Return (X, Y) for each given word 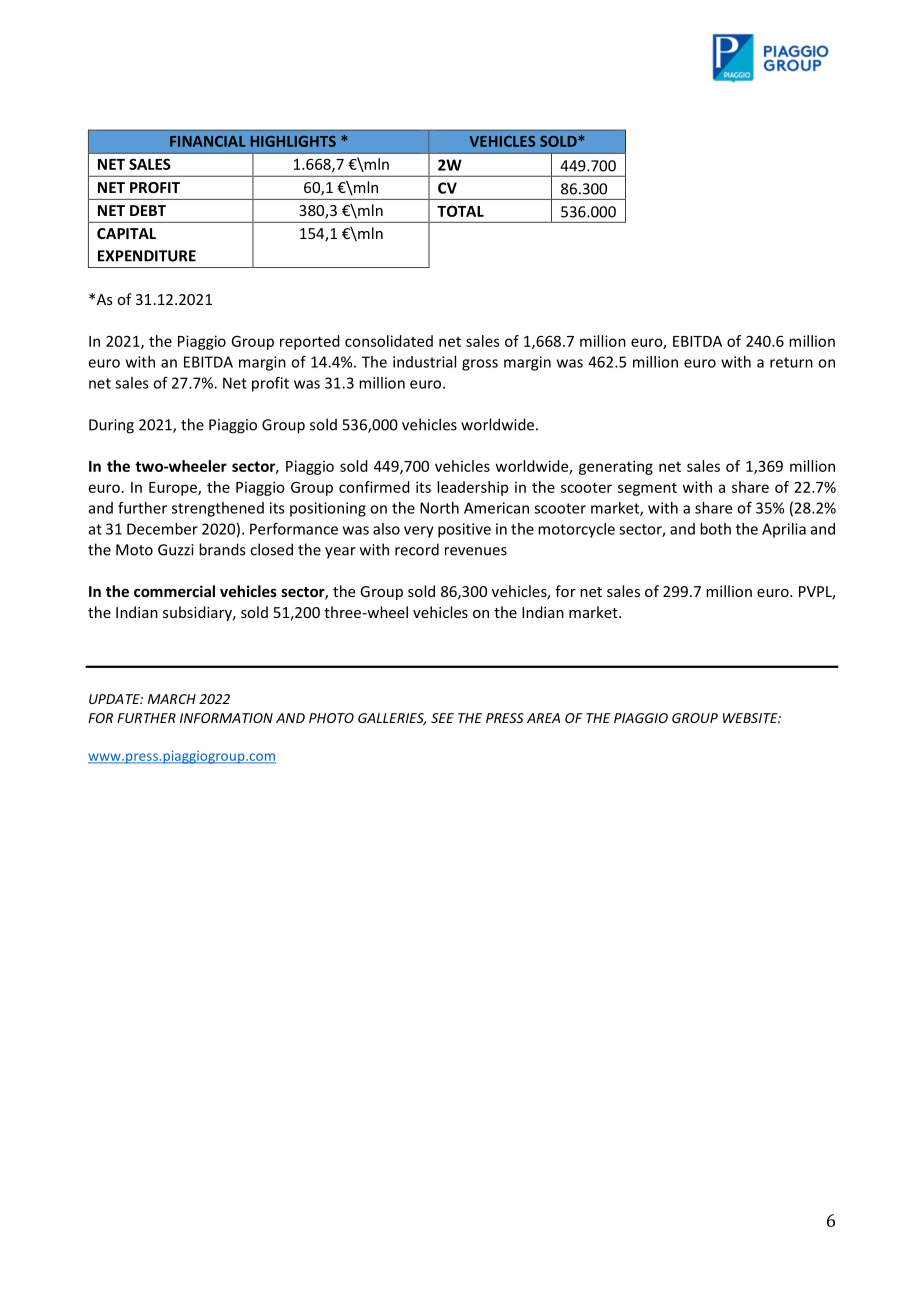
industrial (424, 362)
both (715, 529)
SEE (442, 718)
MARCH (172, 699)
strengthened (218, 509)
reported (310, 342)
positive (464, 530)
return (791, 362)
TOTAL (460, 211)
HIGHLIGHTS (293, 141)
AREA (543, 718)
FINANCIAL (208, 141)
